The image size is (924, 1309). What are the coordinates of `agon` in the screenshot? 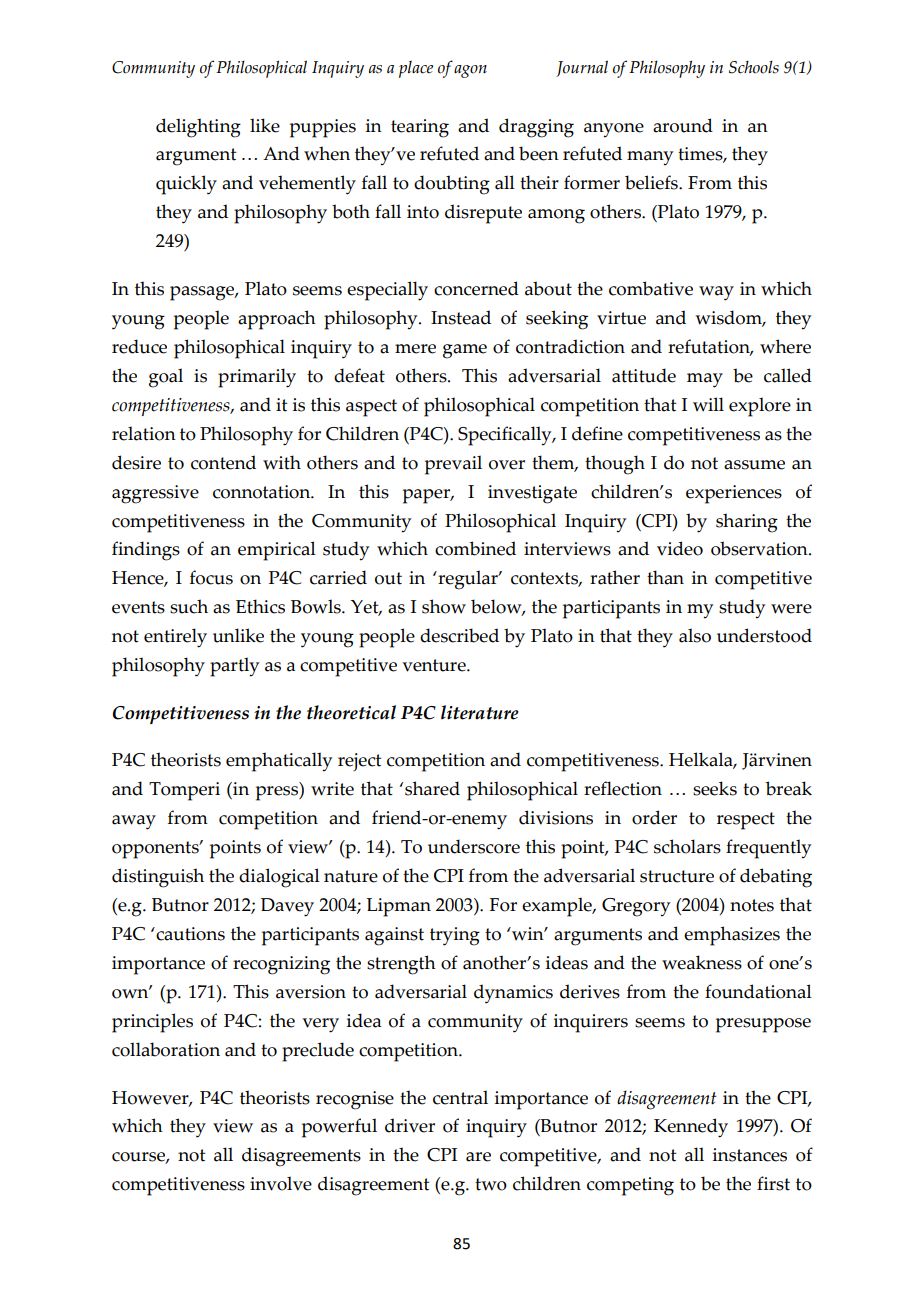 It's located at (470, 71).
